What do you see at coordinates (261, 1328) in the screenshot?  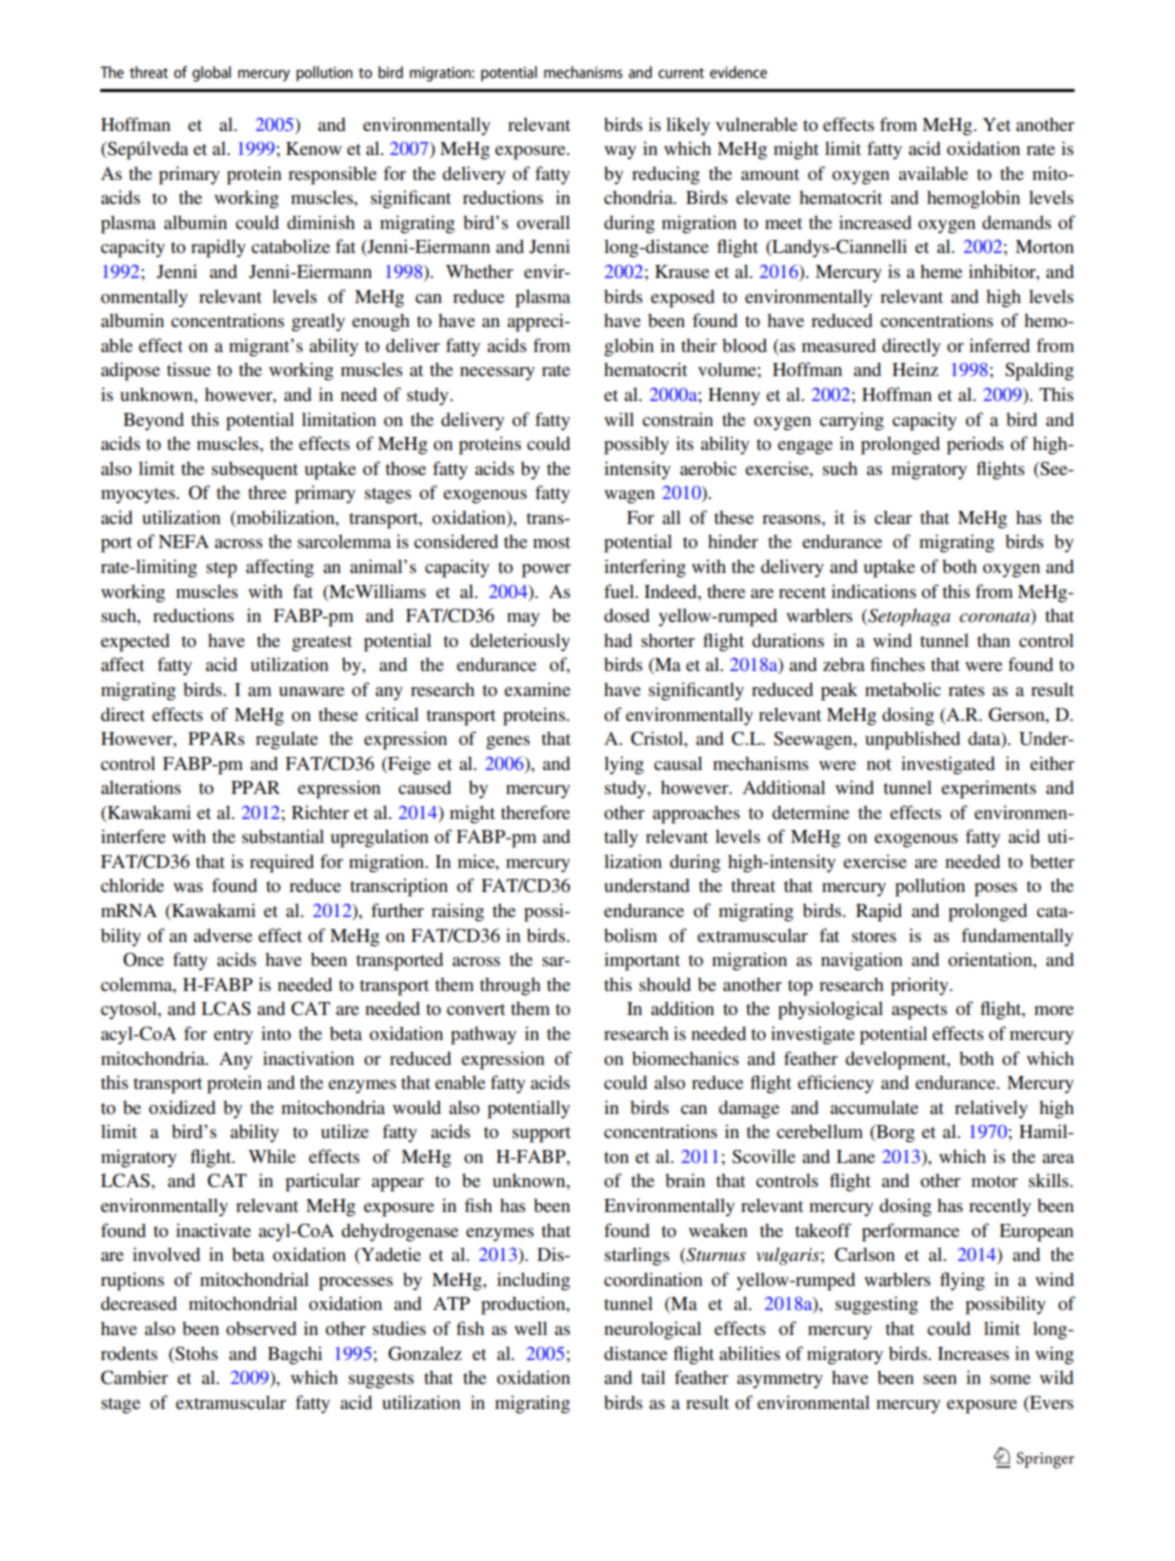 I see `observed` at bounding box center [261, 1328].
